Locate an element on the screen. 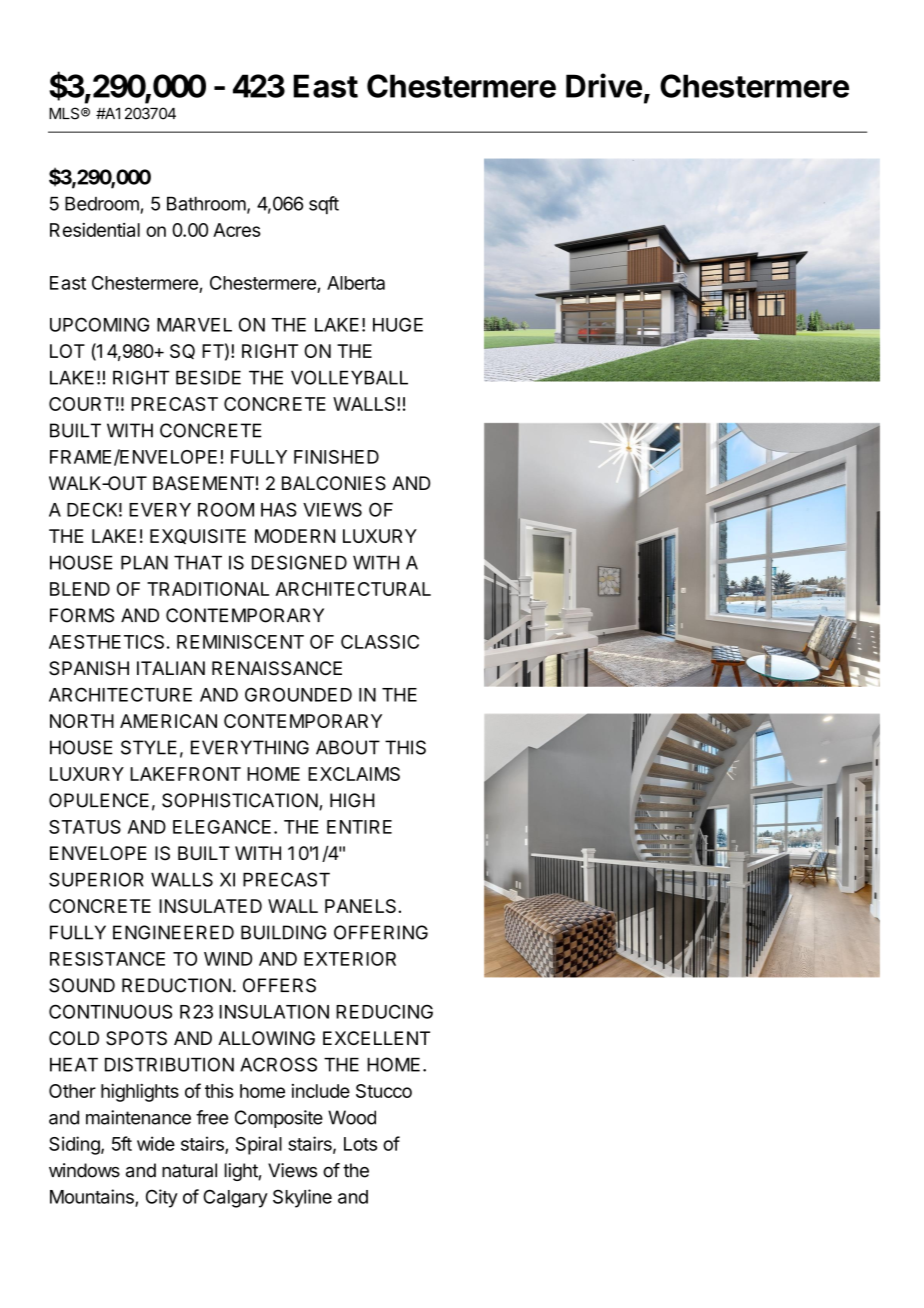  CLASSIC is located at coordinates (380, 642).
